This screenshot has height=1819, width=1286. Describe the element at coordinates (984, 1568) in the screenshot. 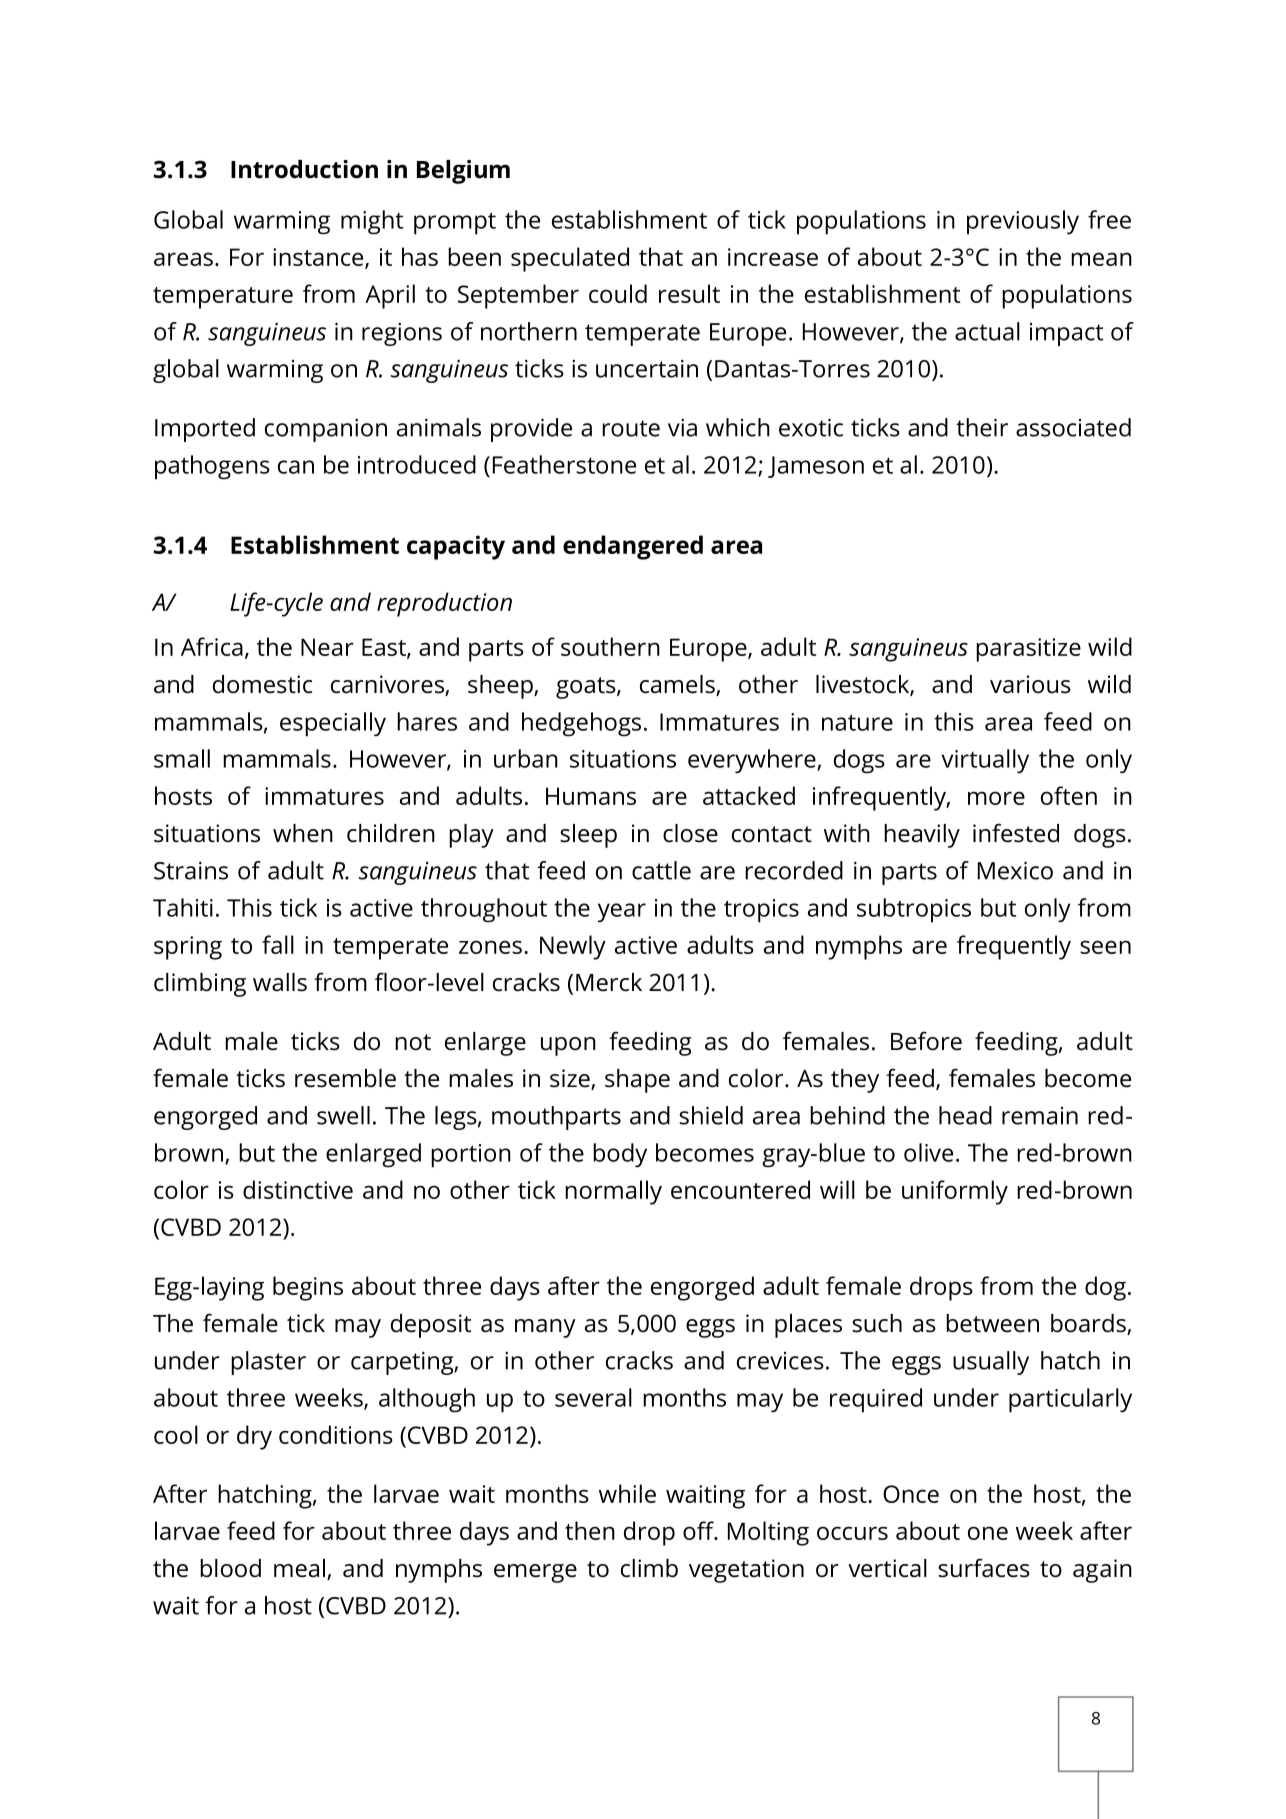

I see `surfaces` at that location.
